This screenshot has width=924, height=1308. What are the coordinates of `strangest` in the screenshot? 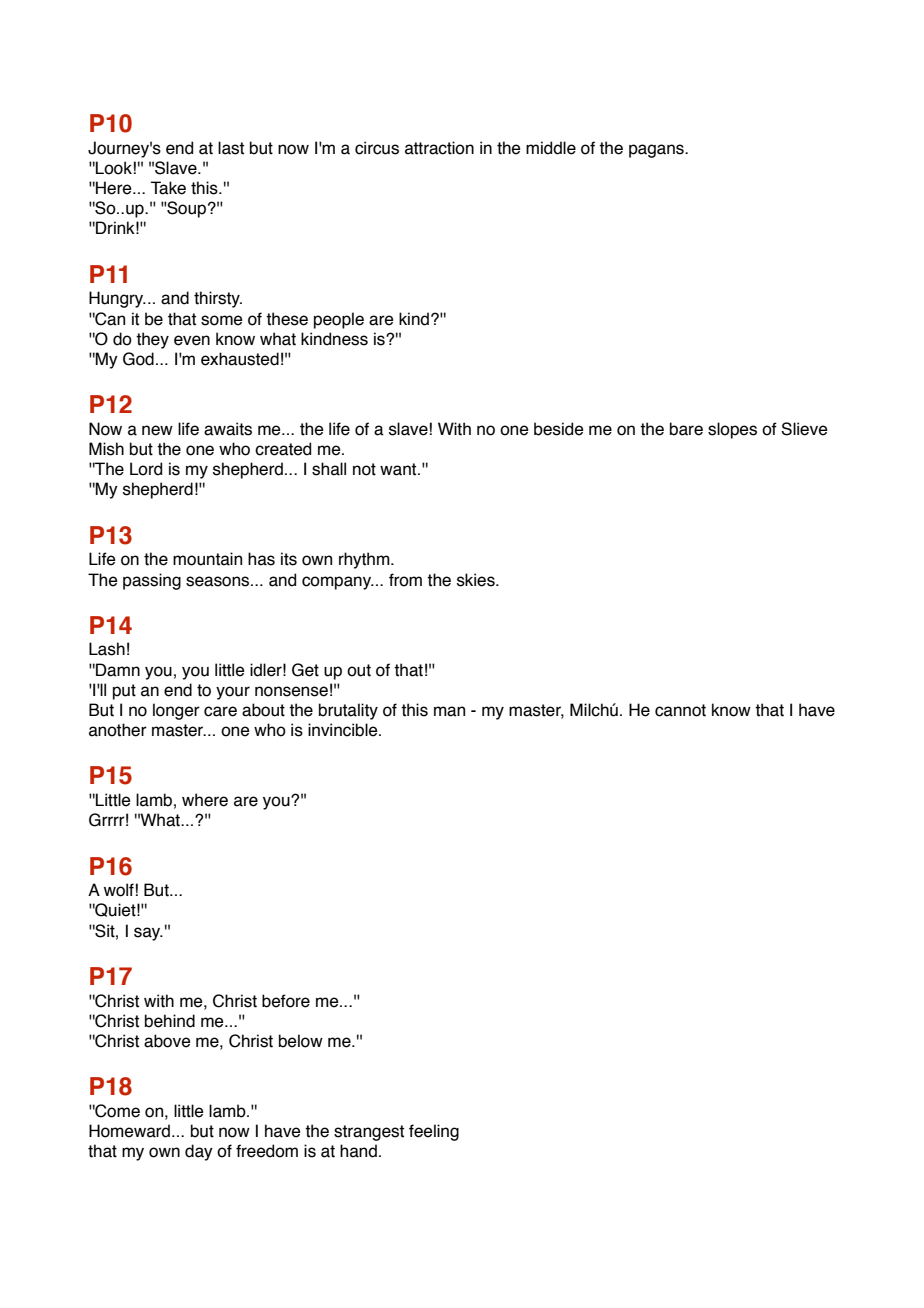 It's located at (369, 1133).
